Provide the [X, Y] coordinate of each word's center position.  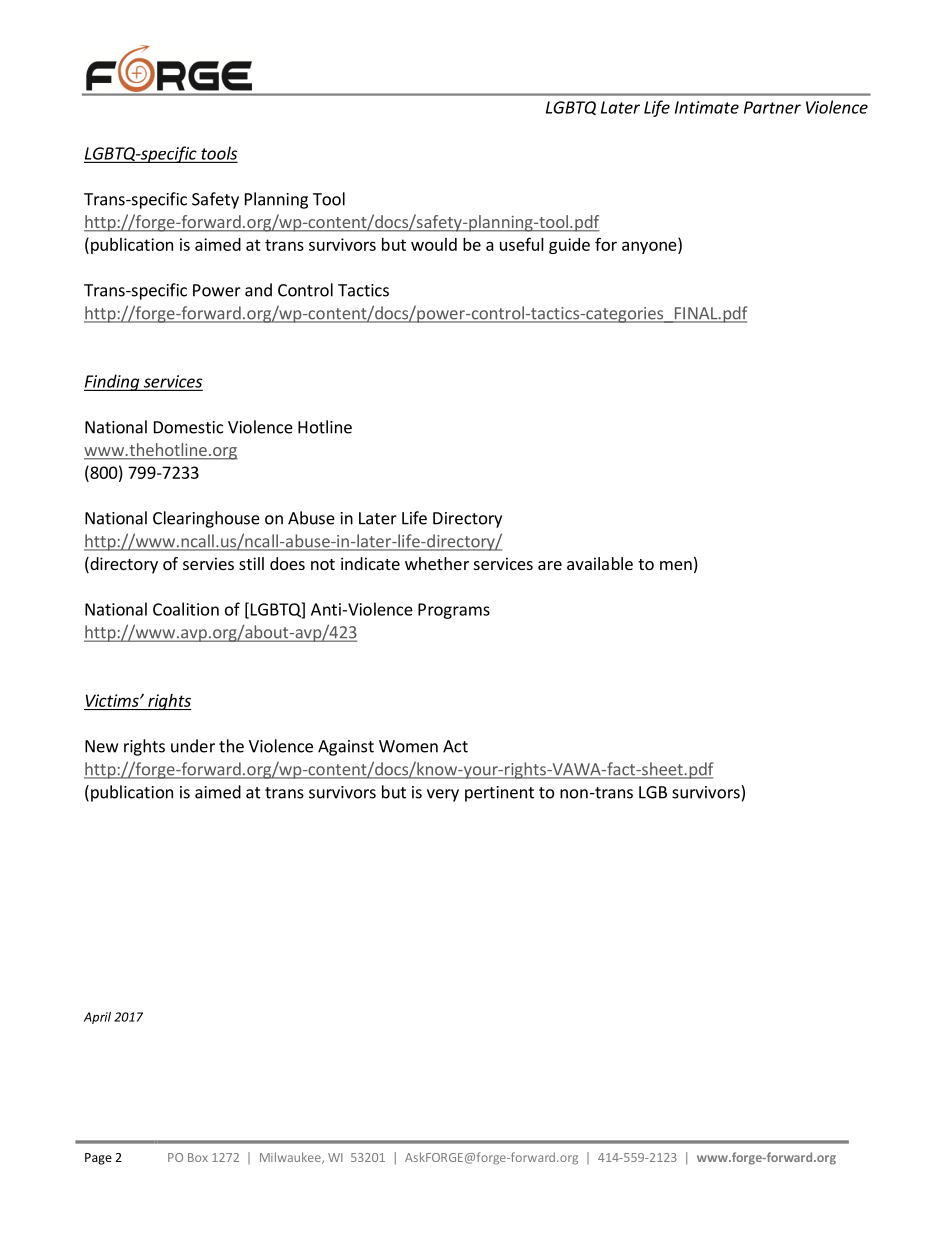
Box [198, 1157]
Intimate [707, 107]
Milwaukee [291, 1158]
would [434, 244]
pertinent [499, 794]
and [258, 290]
